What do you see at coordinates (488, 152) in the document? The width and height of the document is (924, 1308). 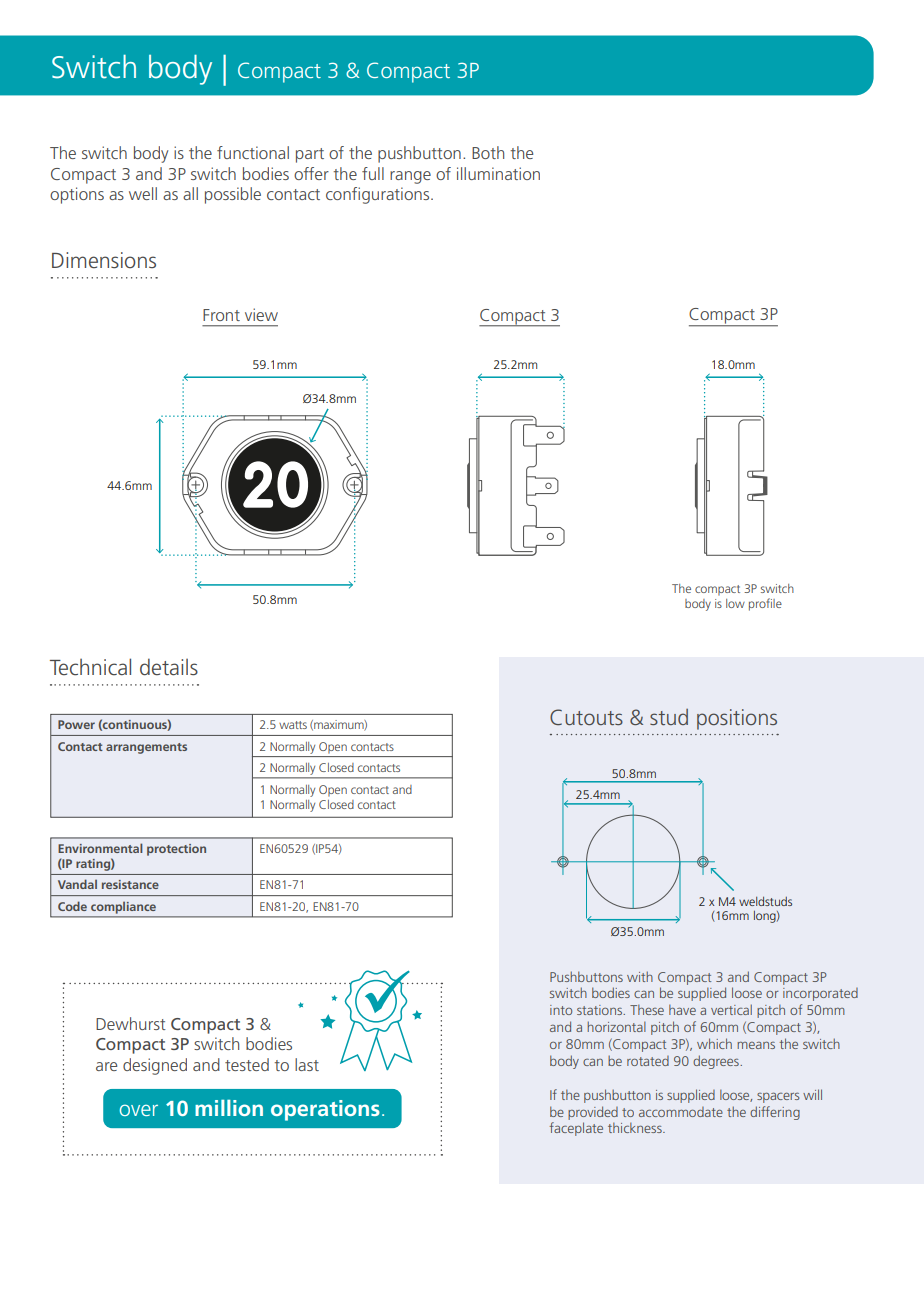 I see `Both` at bounding box center [488, 152].
